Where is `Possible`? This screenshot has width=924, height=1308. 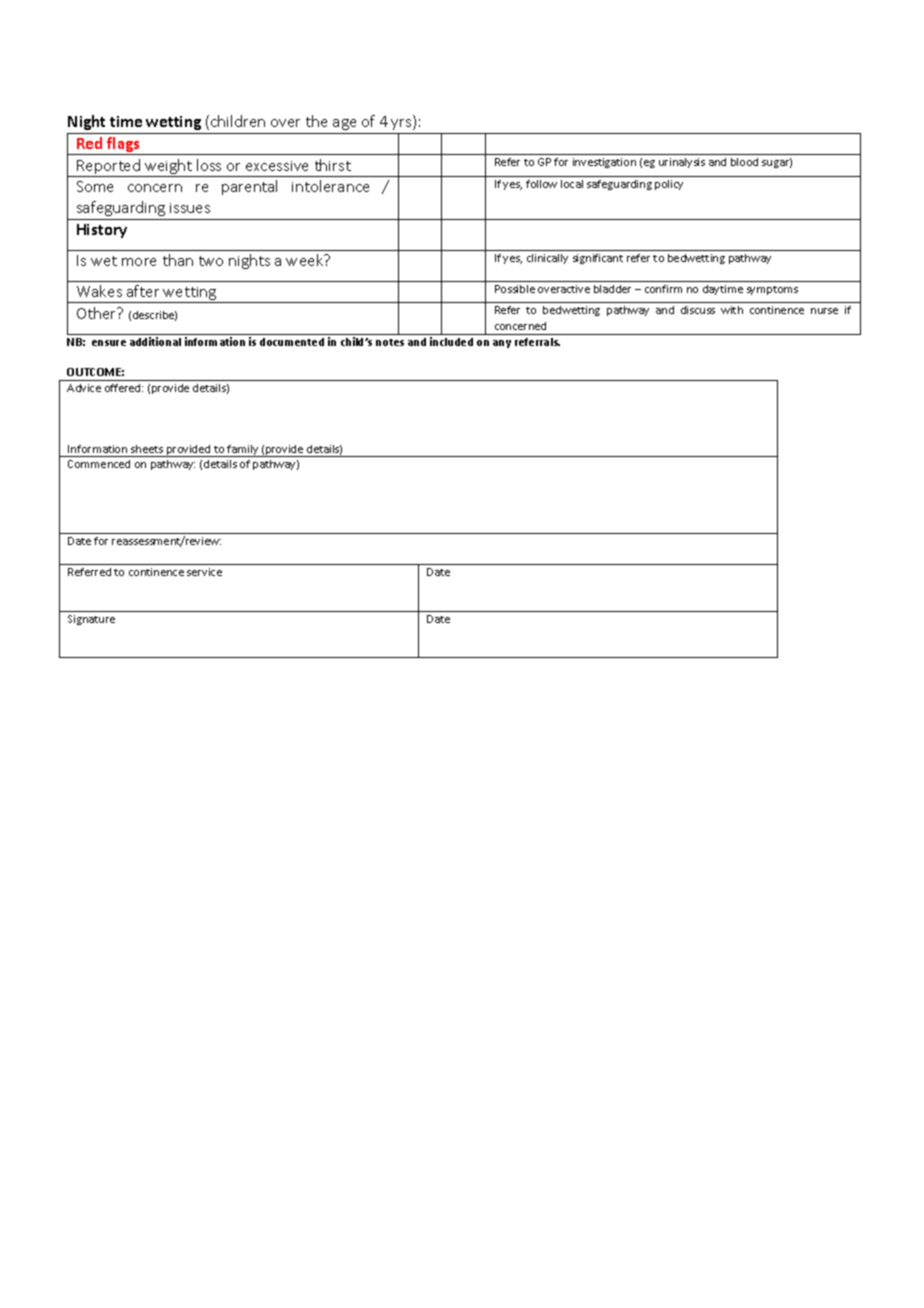
Possible is located at coordinates (515, 289).
